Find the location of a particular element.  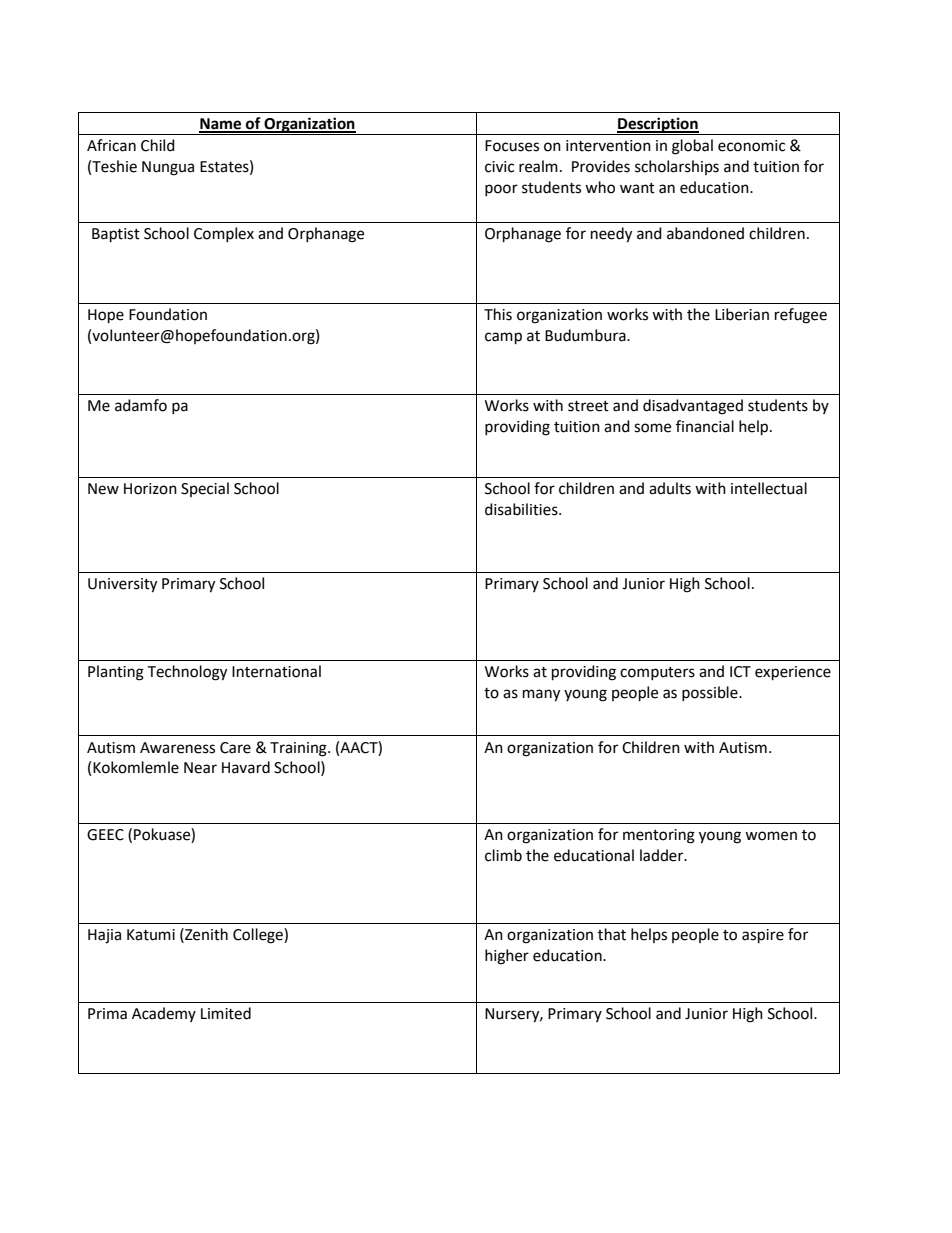

women is located at coordinates (771, 836).
